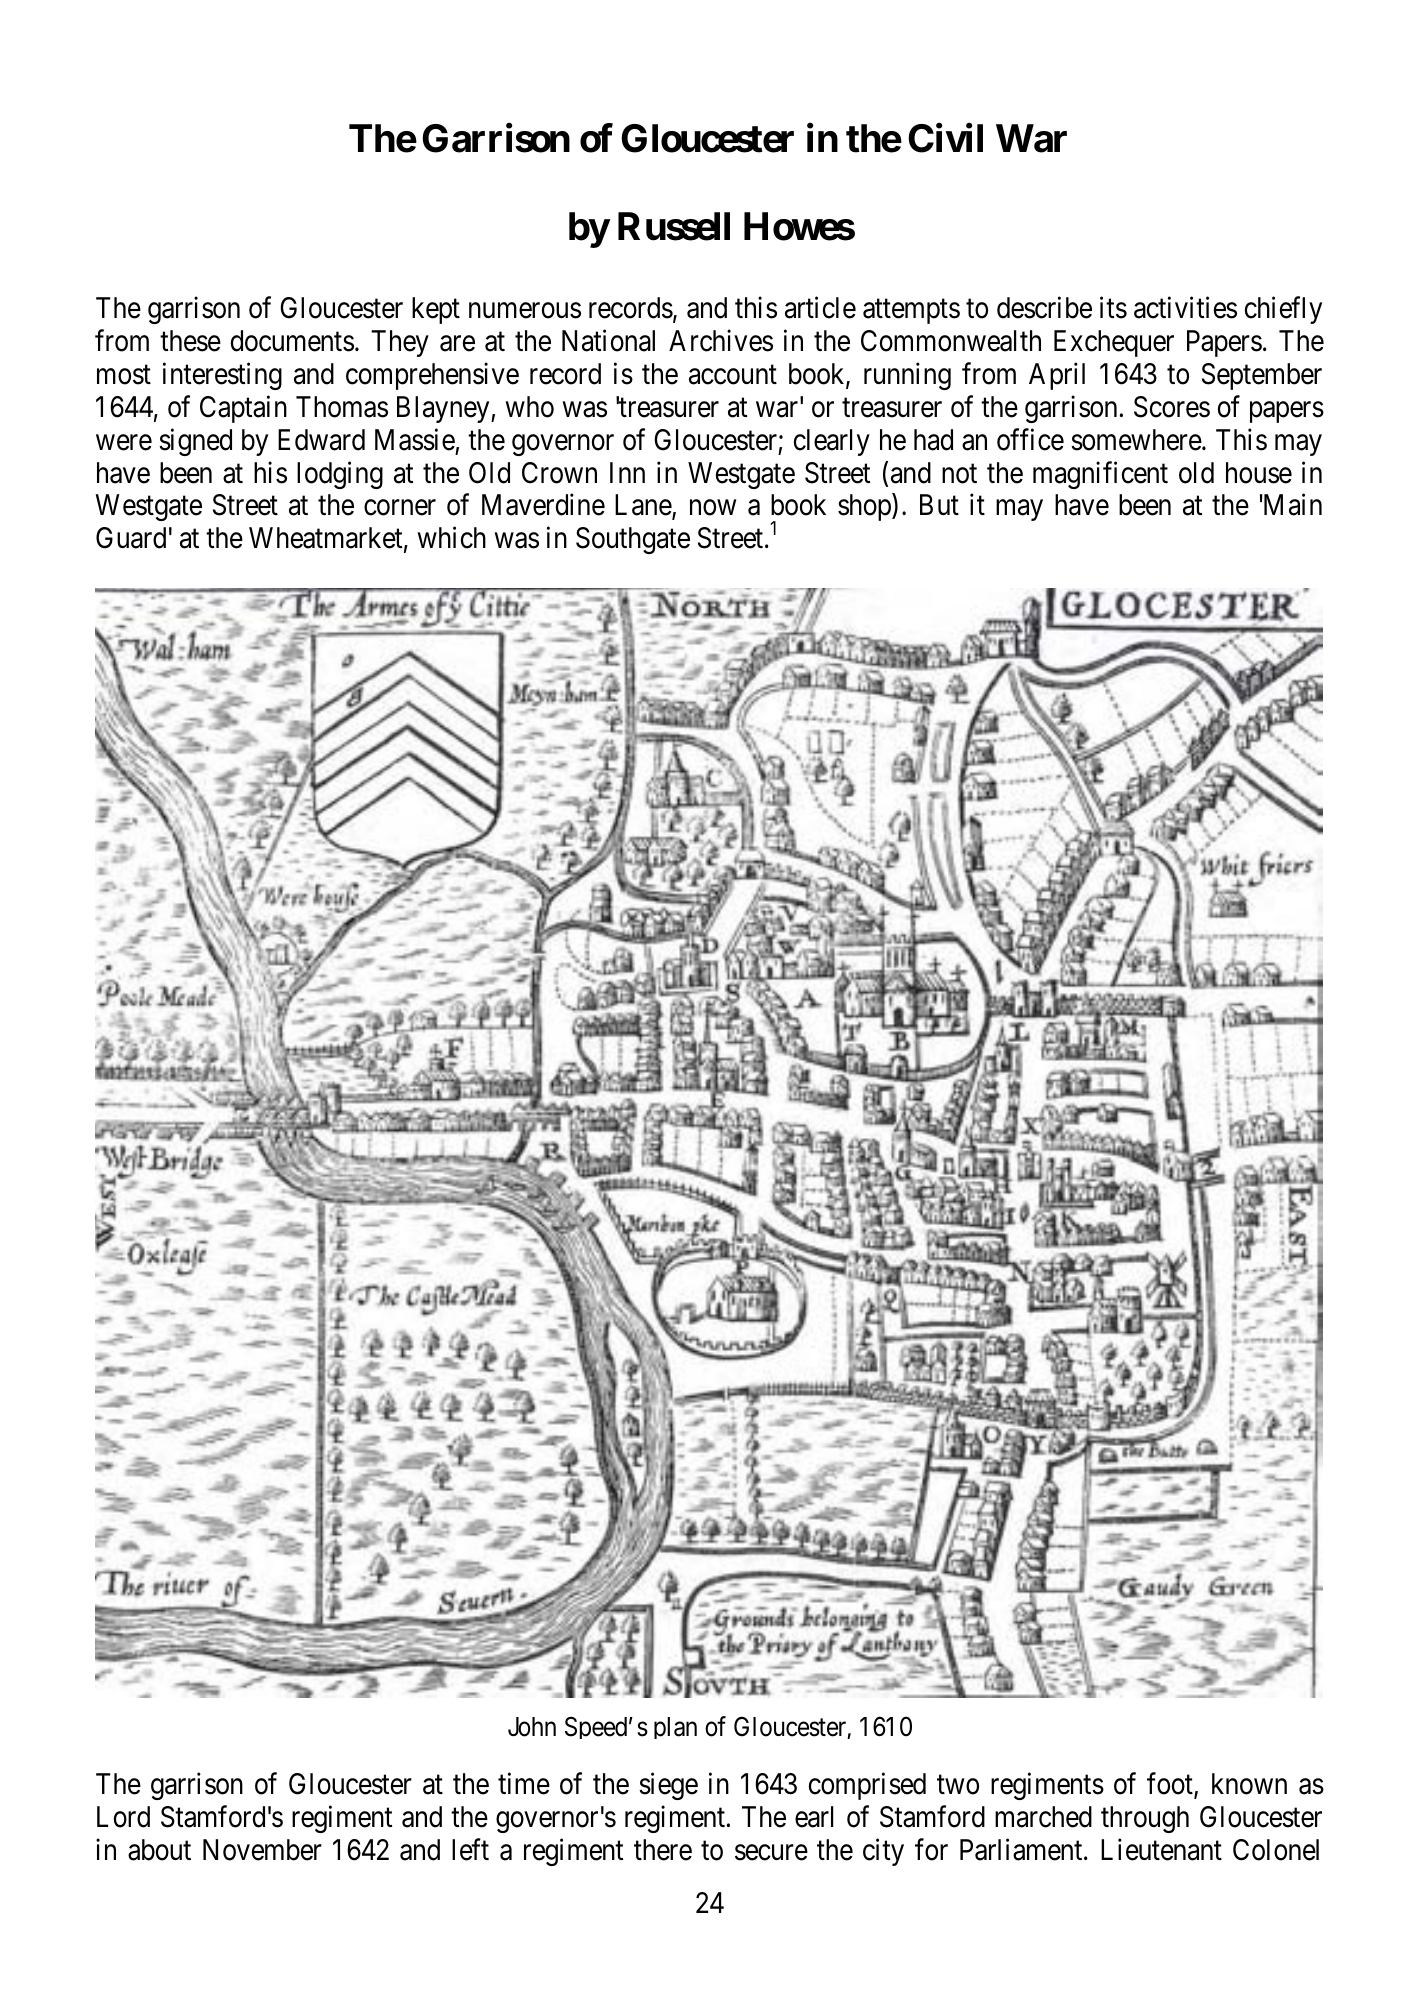 This image has width=1417, height=2005. What do you see at coordinates (674, 226) in the image?
I see `Russell` at bounding box center [674, 226].
